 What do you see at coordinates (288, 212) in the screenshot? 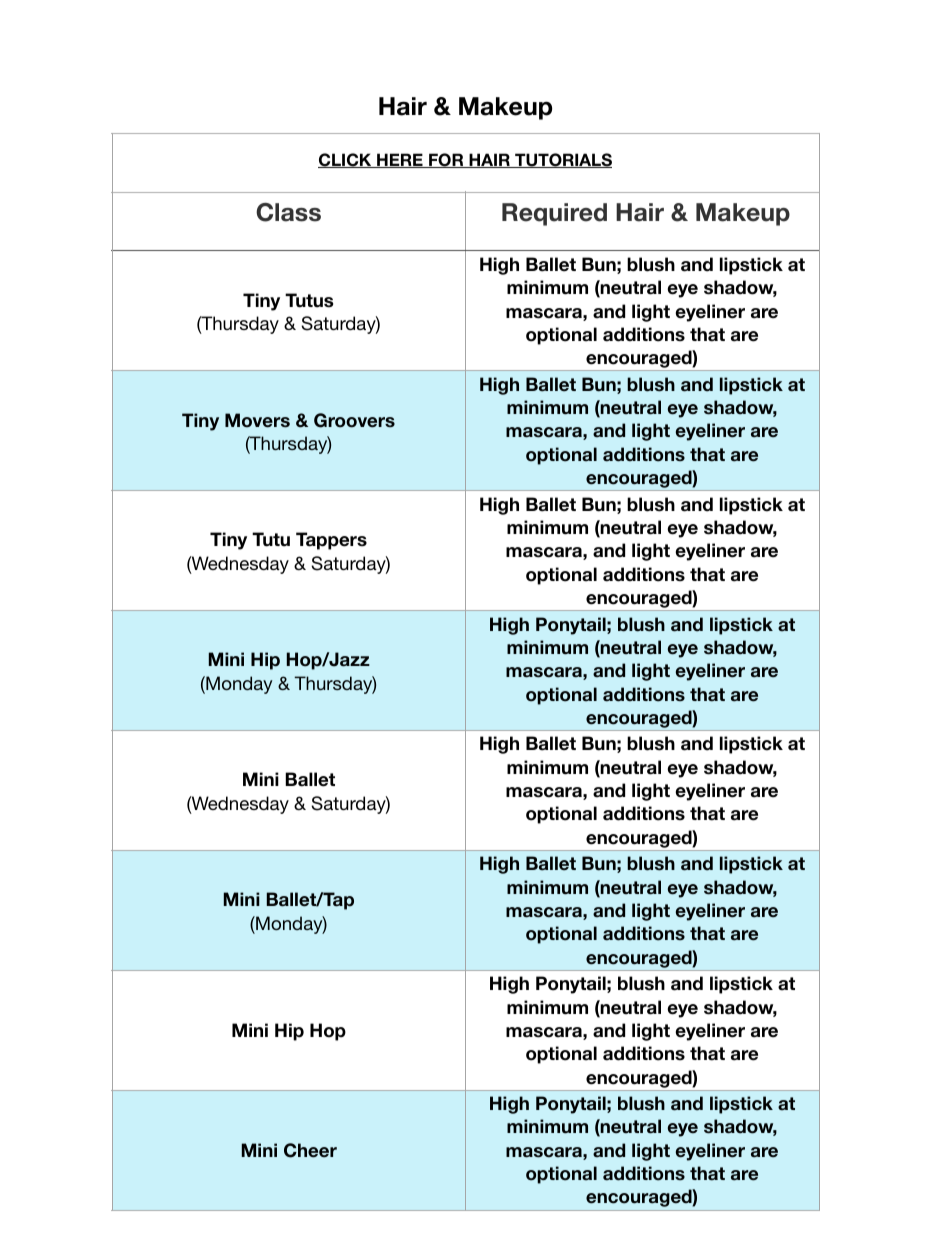
I see `Class` at bounding box center [288, 212].
